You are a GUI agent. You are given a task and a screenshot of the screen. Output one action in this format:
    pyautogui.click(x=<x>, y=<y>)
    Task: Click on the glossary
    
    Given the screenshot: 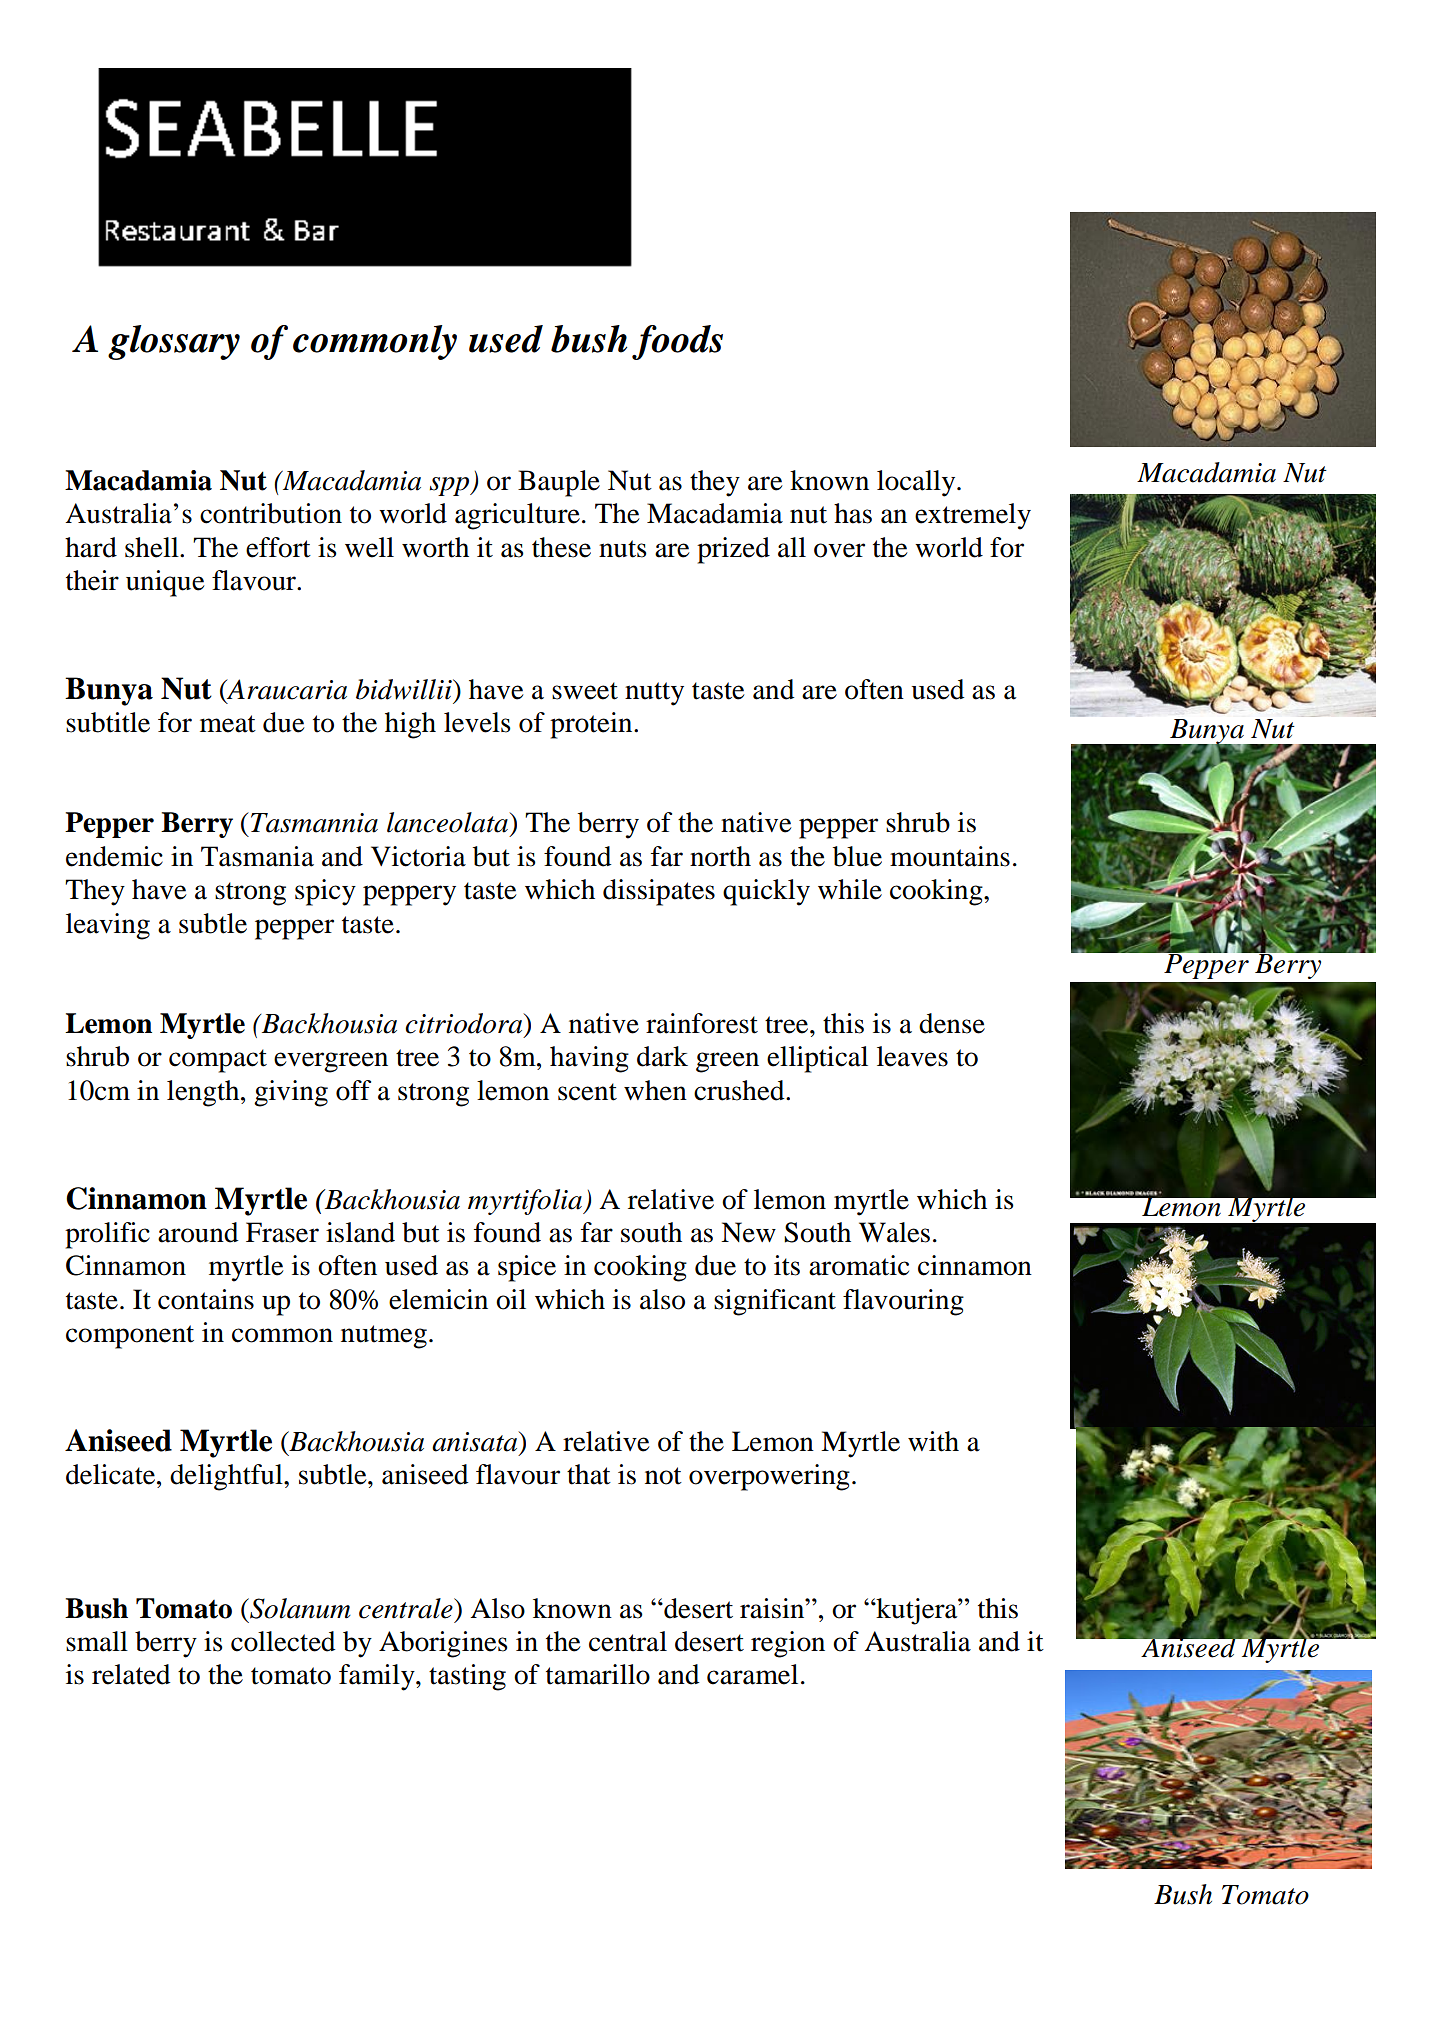 What is the action you would take?
    pyautogui.click(x=174, y=342)
